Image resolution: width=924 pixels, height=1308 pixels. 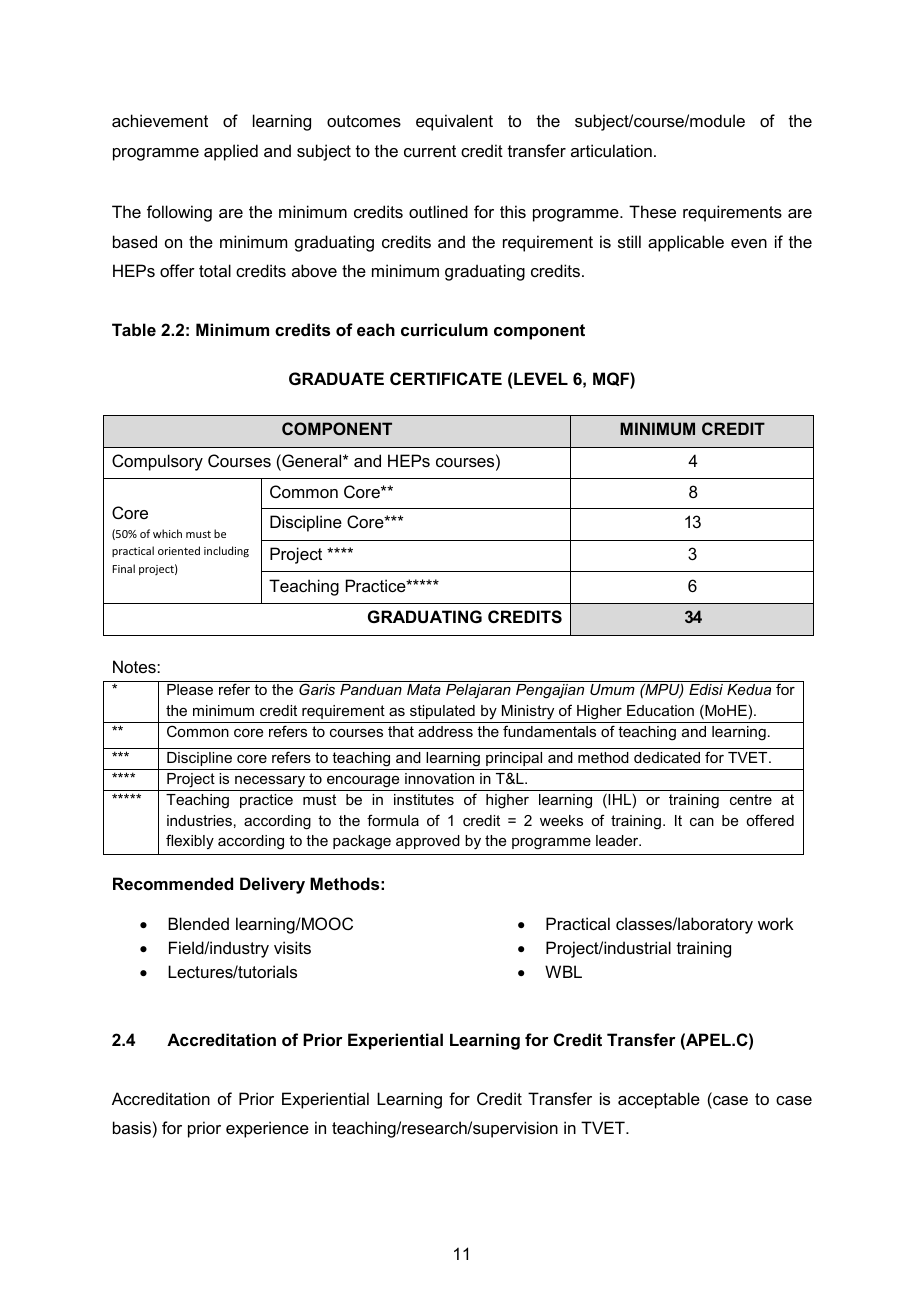 What do you see at coordinates (541, 378) in the screenshot?
I see `LEVEL` at bounding box center [541, 378].
